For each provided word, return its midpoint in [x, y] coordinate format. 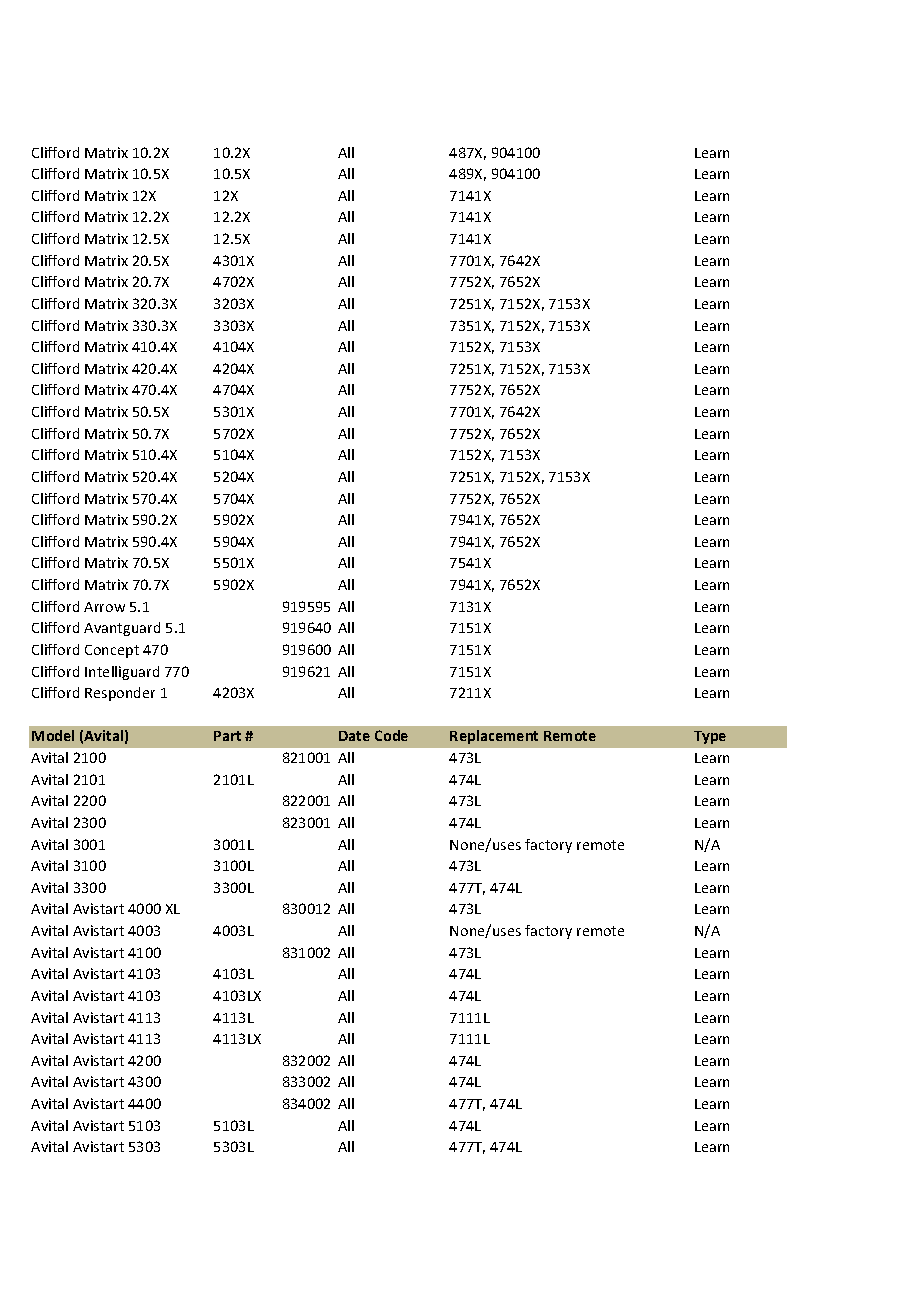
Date [354, 736]
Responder [120, 694]
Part [227, 736]
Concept [112, 651]
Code [391, 735]
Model [53, 735]
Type [710, 737]
